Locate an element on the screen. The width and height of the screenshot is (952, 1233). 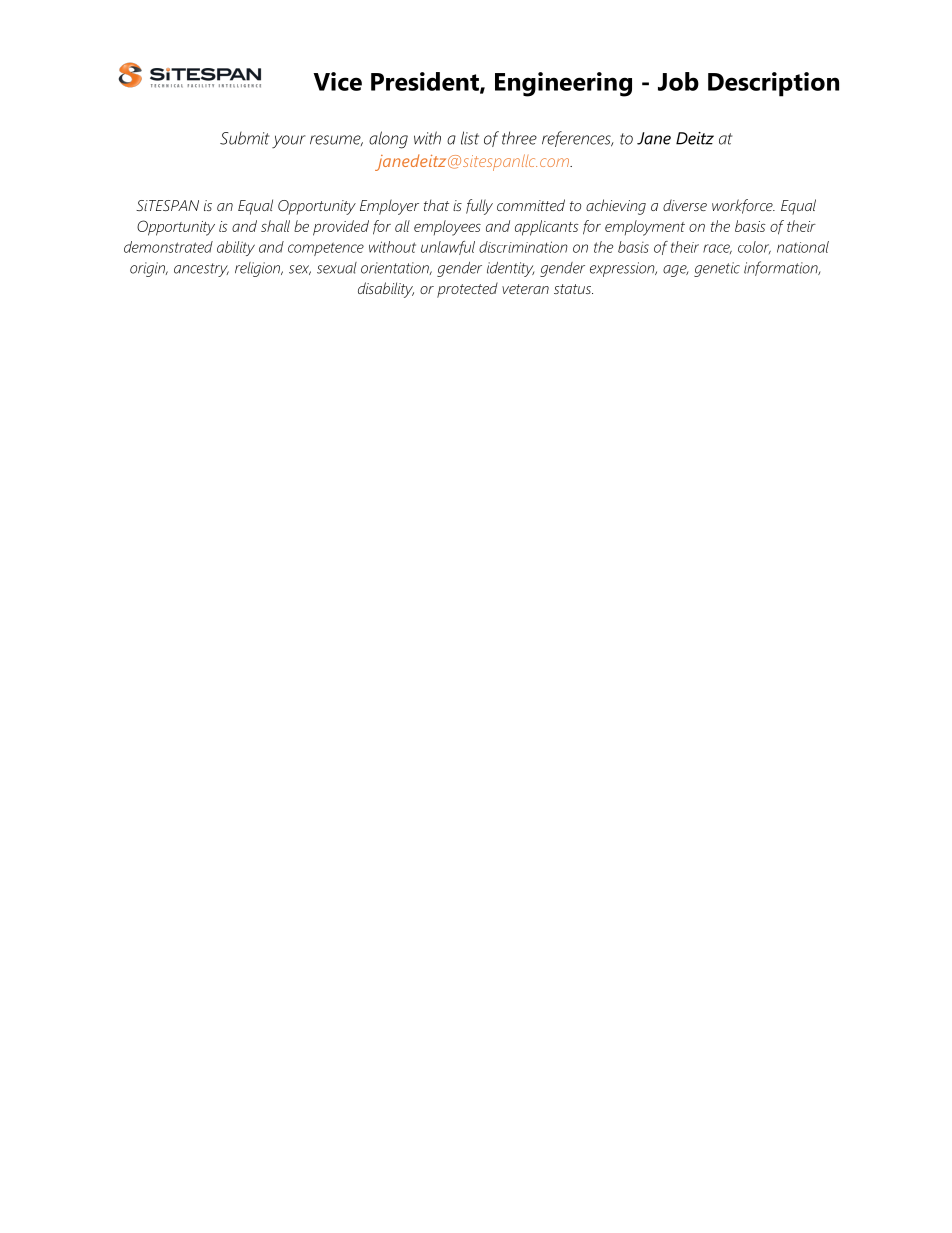
Employer is located at coordinates (389, 207).
